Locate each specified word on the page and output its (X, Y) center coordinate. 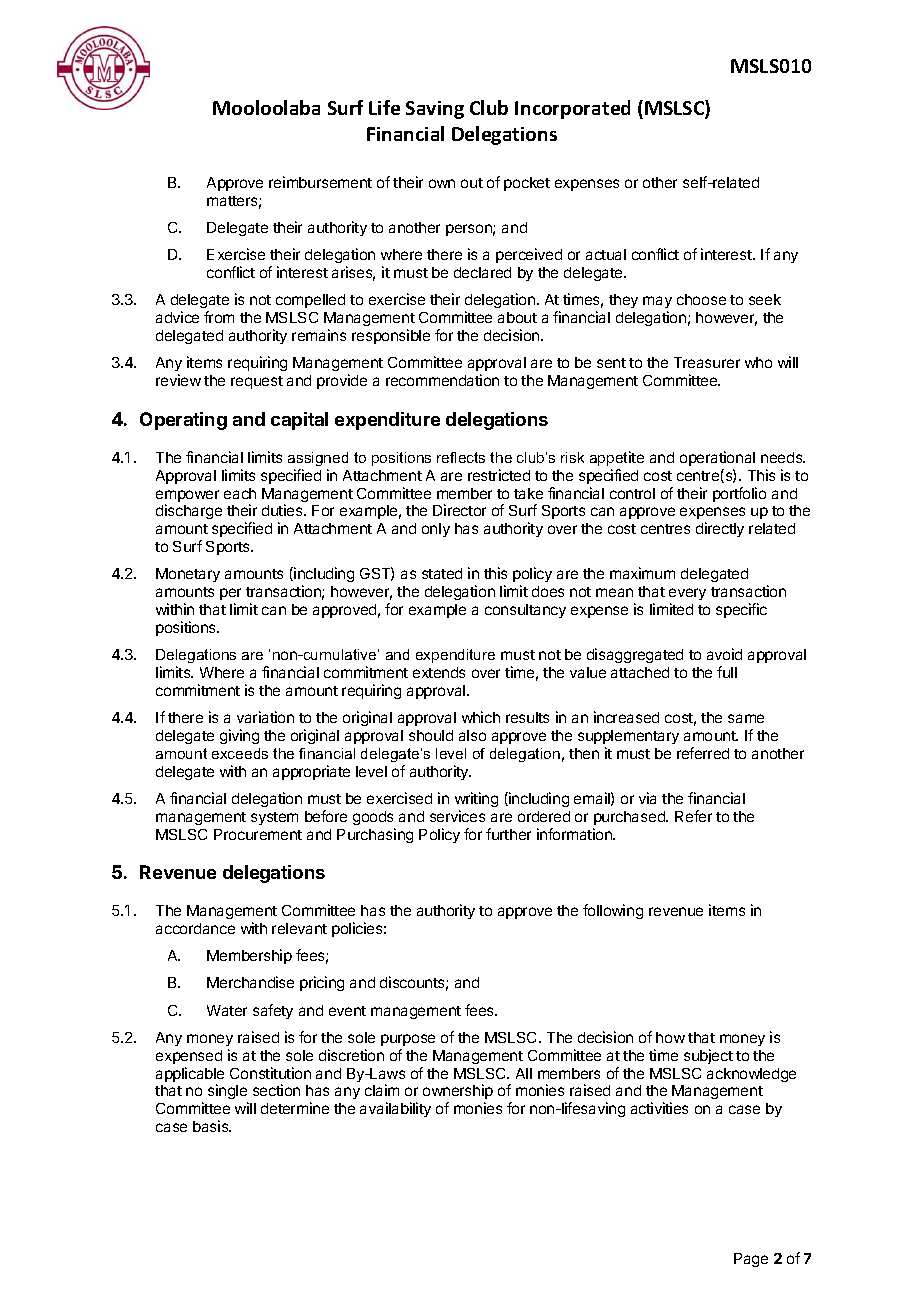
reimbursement (320, 182)
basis (212, 1126)
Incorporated (572, 109)
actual (606, 254)
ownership (458, 1093)
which (481, 717)
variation (265, 717)
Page (751, 1260)
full (727, 672)
